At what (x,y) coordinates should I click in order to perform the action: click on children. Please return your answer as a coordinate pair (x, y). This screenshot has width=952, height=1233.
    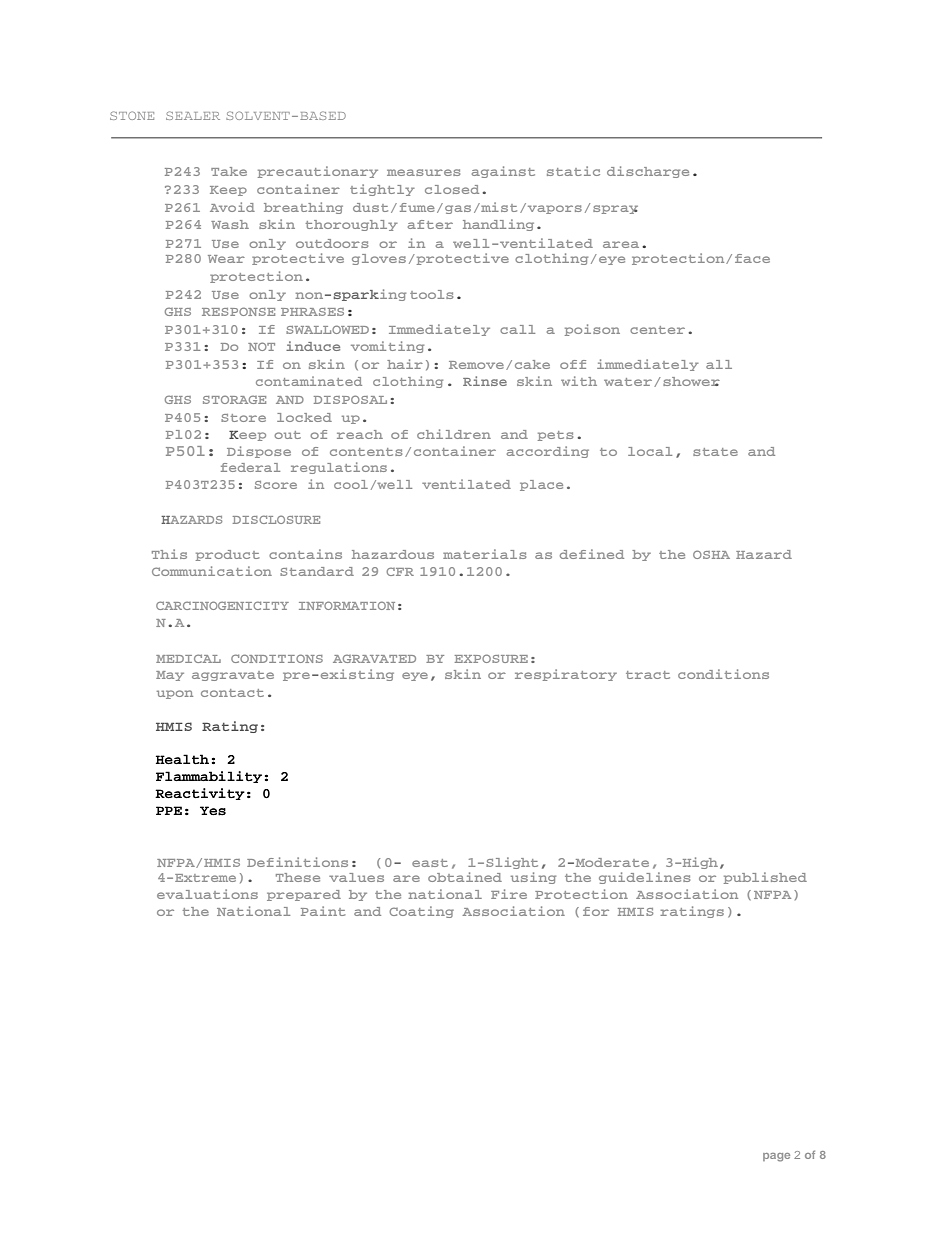
    Looking at the image, I should click on (454, 434).
